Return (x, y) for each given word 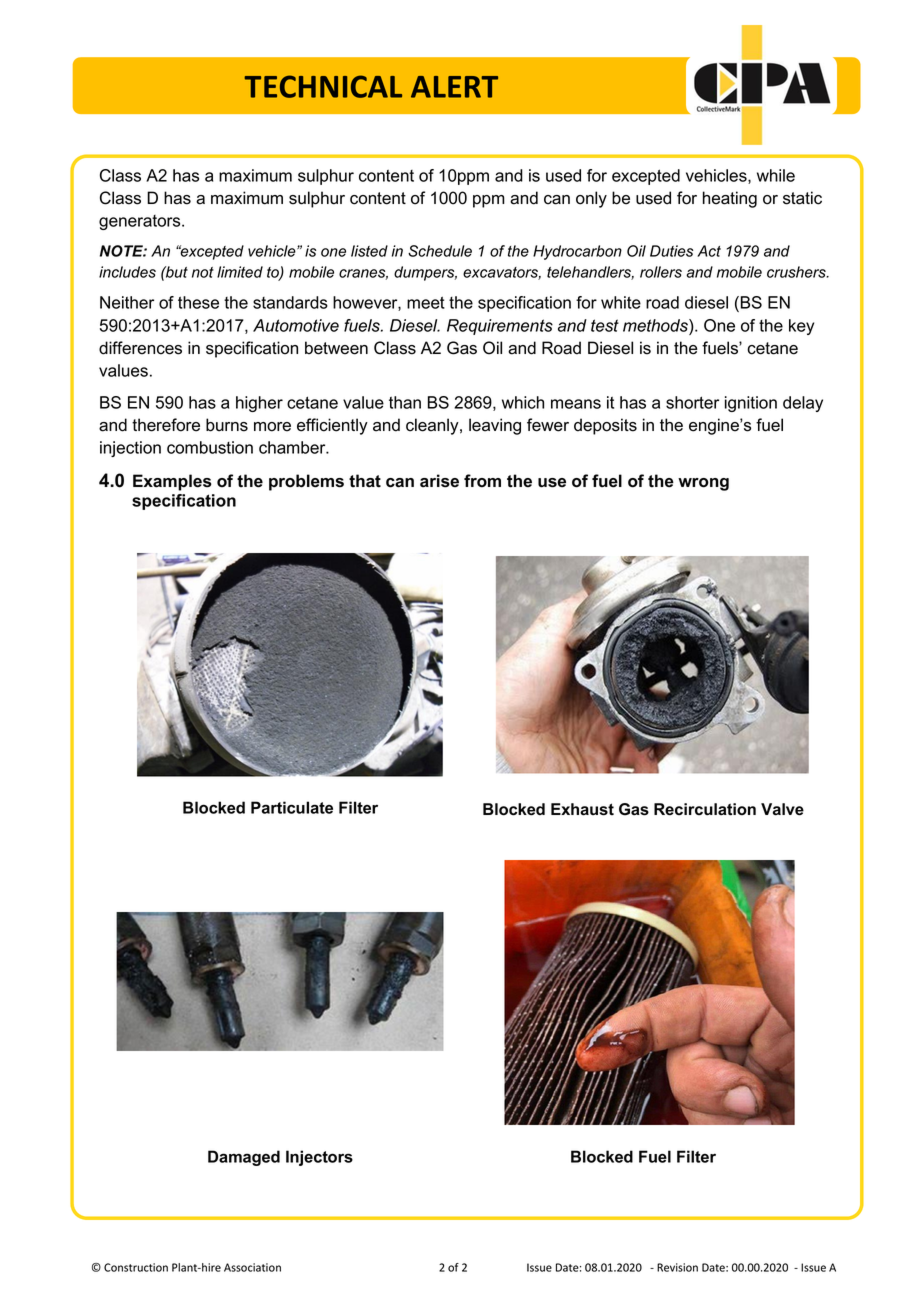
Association (252, 1267)
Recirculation (705, 809)
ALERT (454, 87)
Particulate (292, 807)
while (776, 175)
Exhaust (582, 809)
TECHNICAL (323, 86)
